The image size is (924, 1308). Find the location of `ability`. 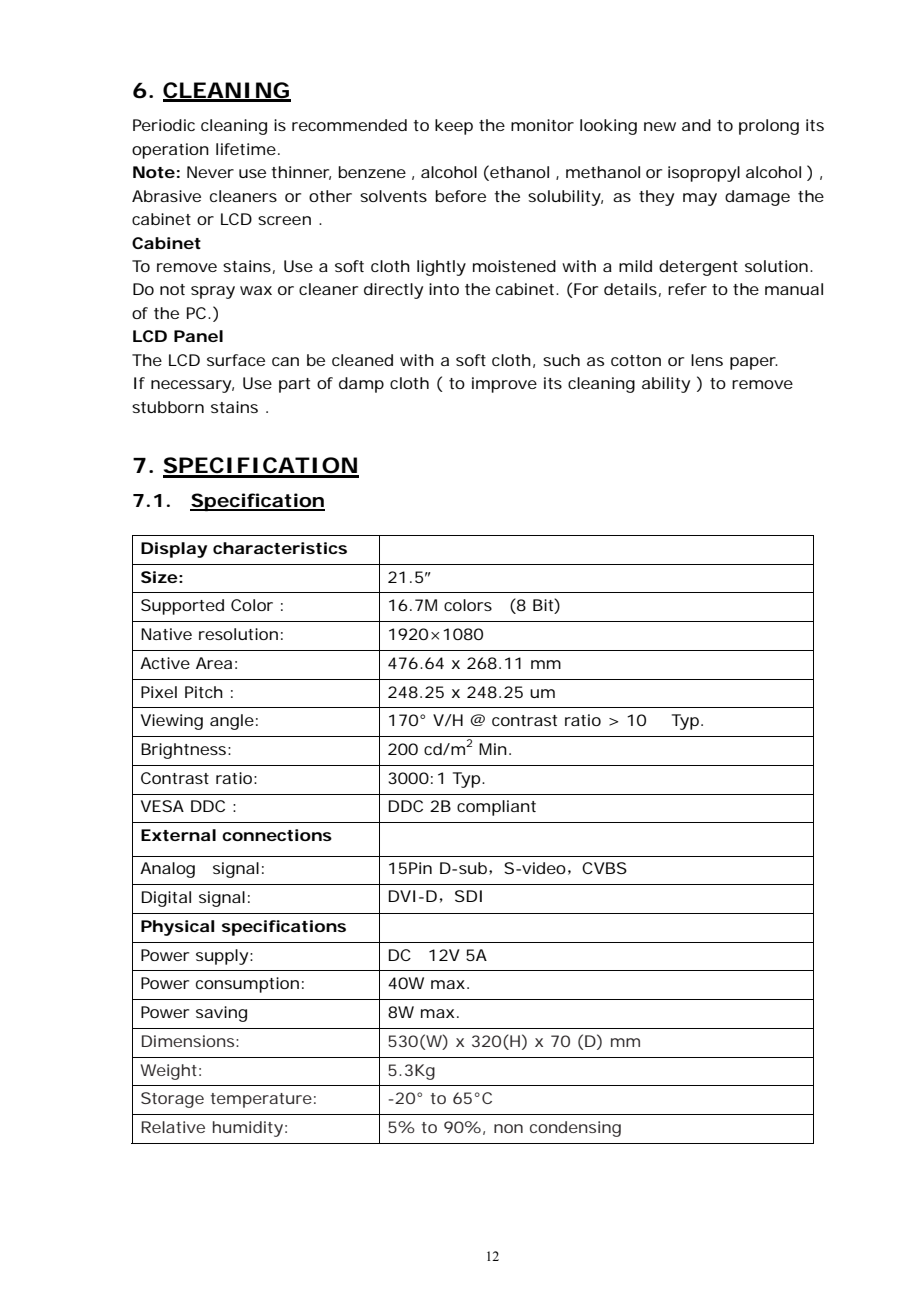

ability is located at coordinates (666, 385).
